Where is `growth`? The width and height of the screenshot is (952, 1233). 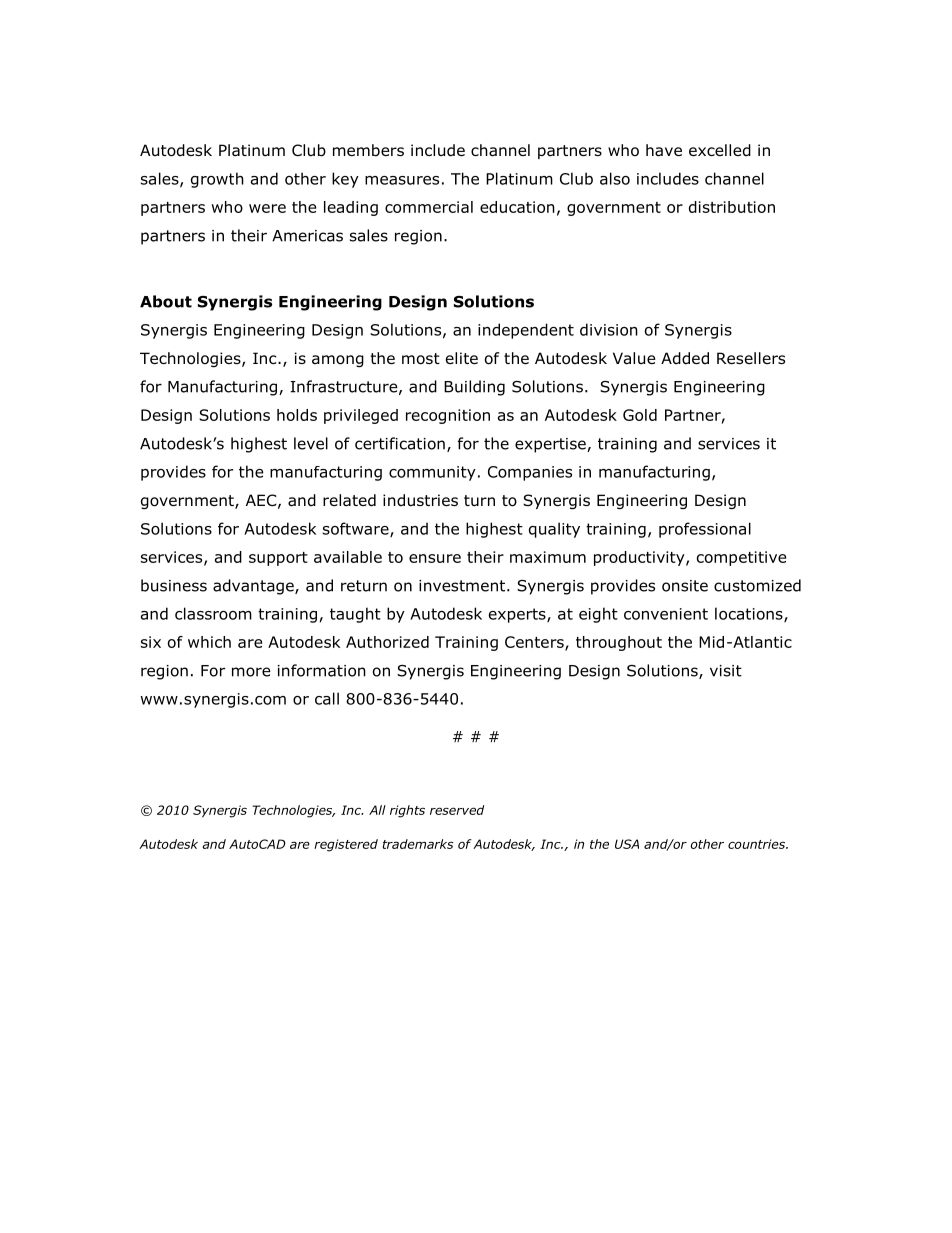
growth is located at coordinates (217, 180).
